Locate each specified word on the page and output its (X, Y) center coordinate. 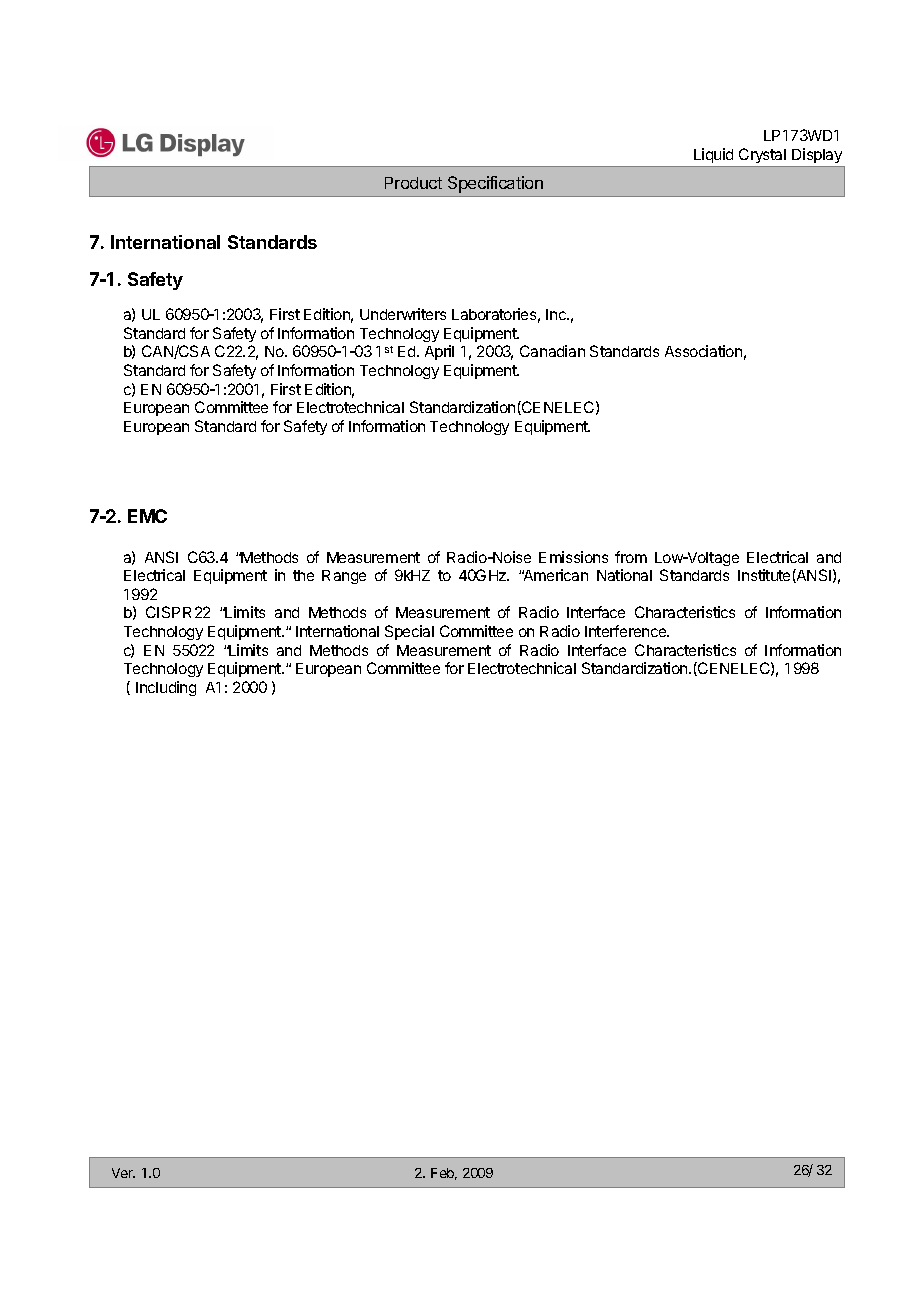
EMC (147, 516)
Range (344, 577)
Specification (495, 184)
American (555, 575)
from (631, 557)
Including (166, 688)
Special (409, 632)
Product (413, 183)
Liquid (713, 155)
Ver (123, 1173)
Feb (444, 1174)
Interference (627, 631)
